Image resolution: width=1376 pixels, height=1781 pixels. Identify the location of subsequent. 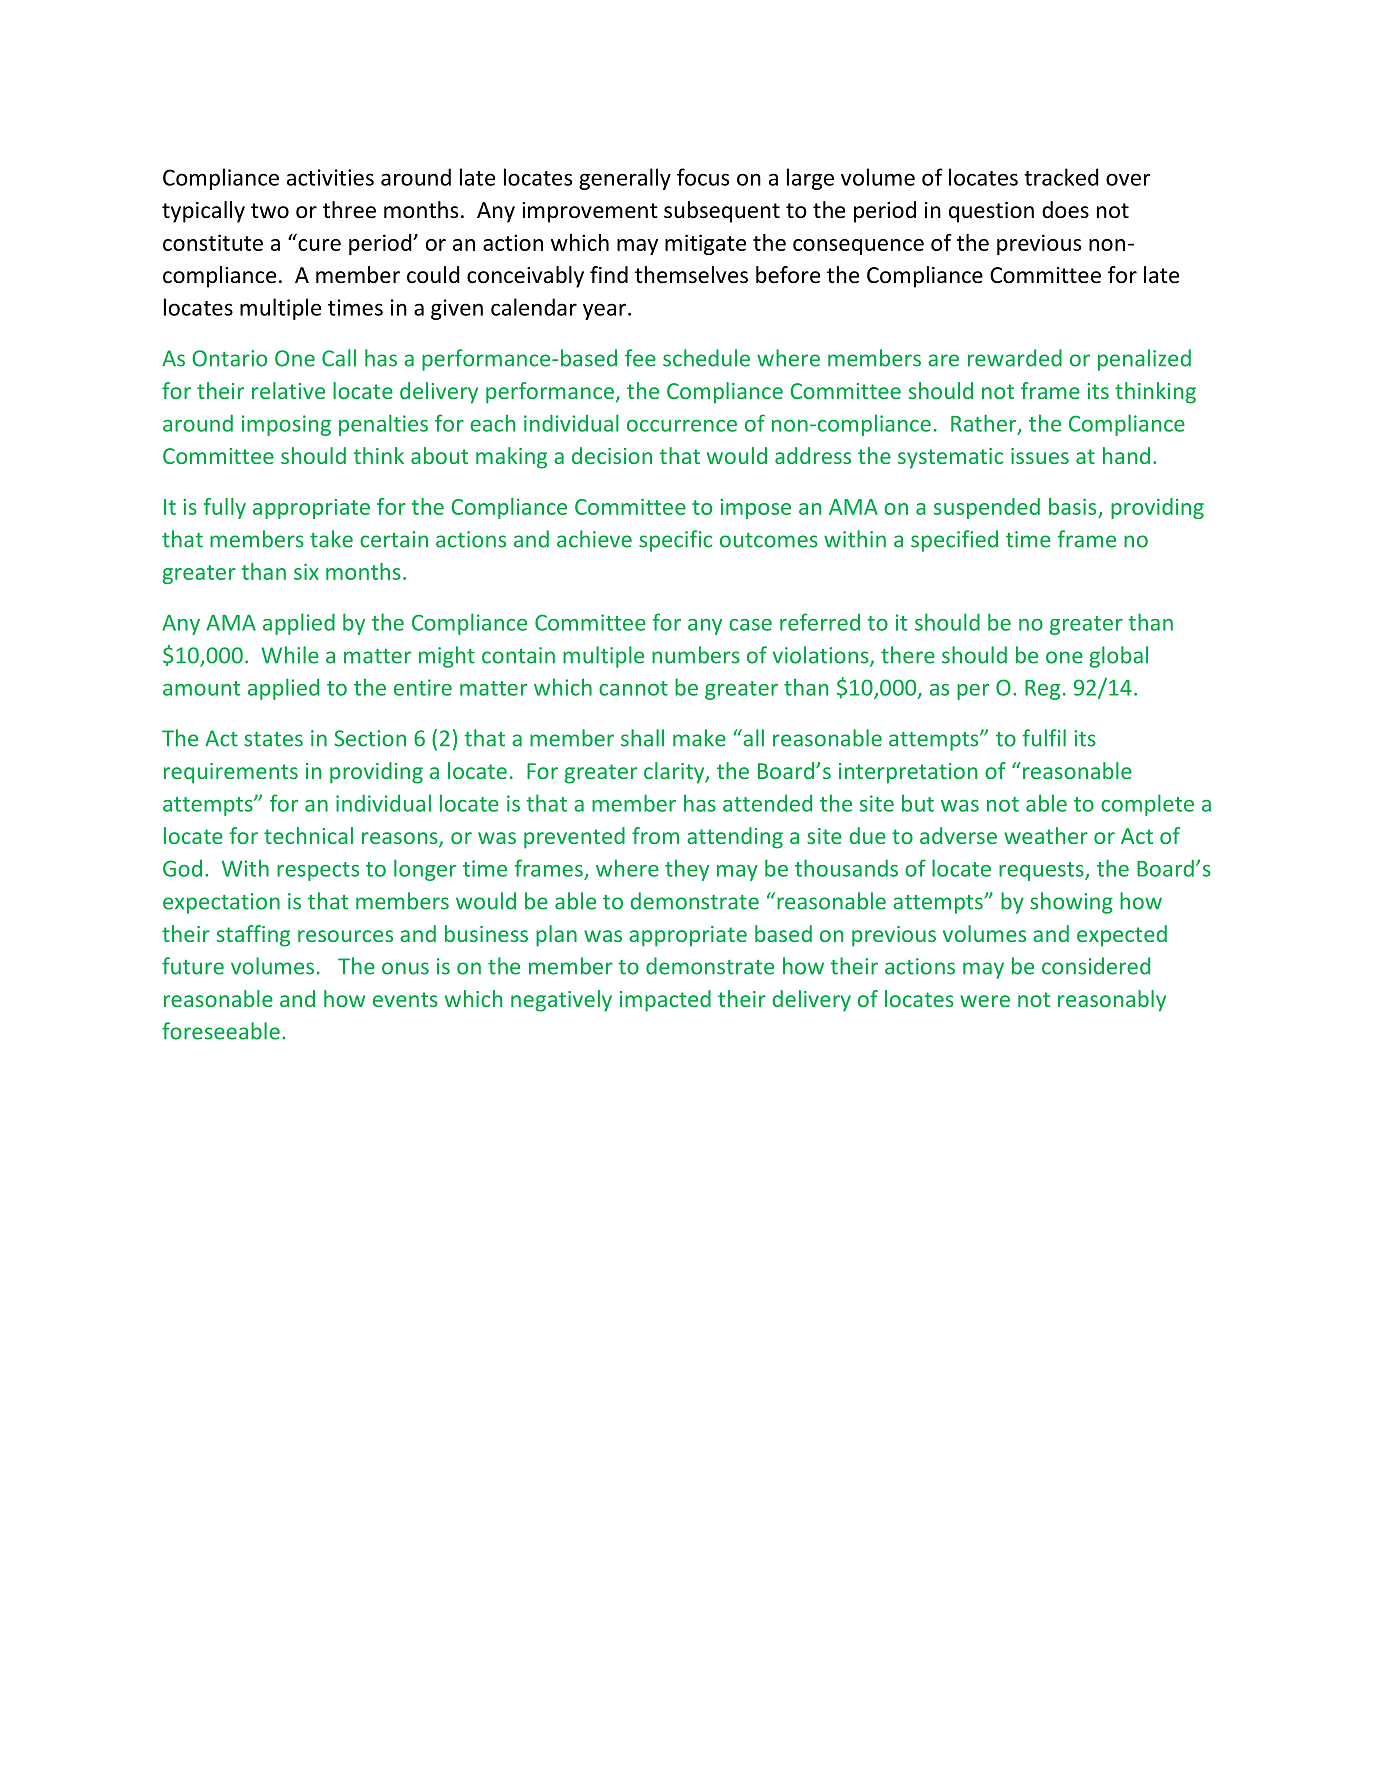
(722, 212).
